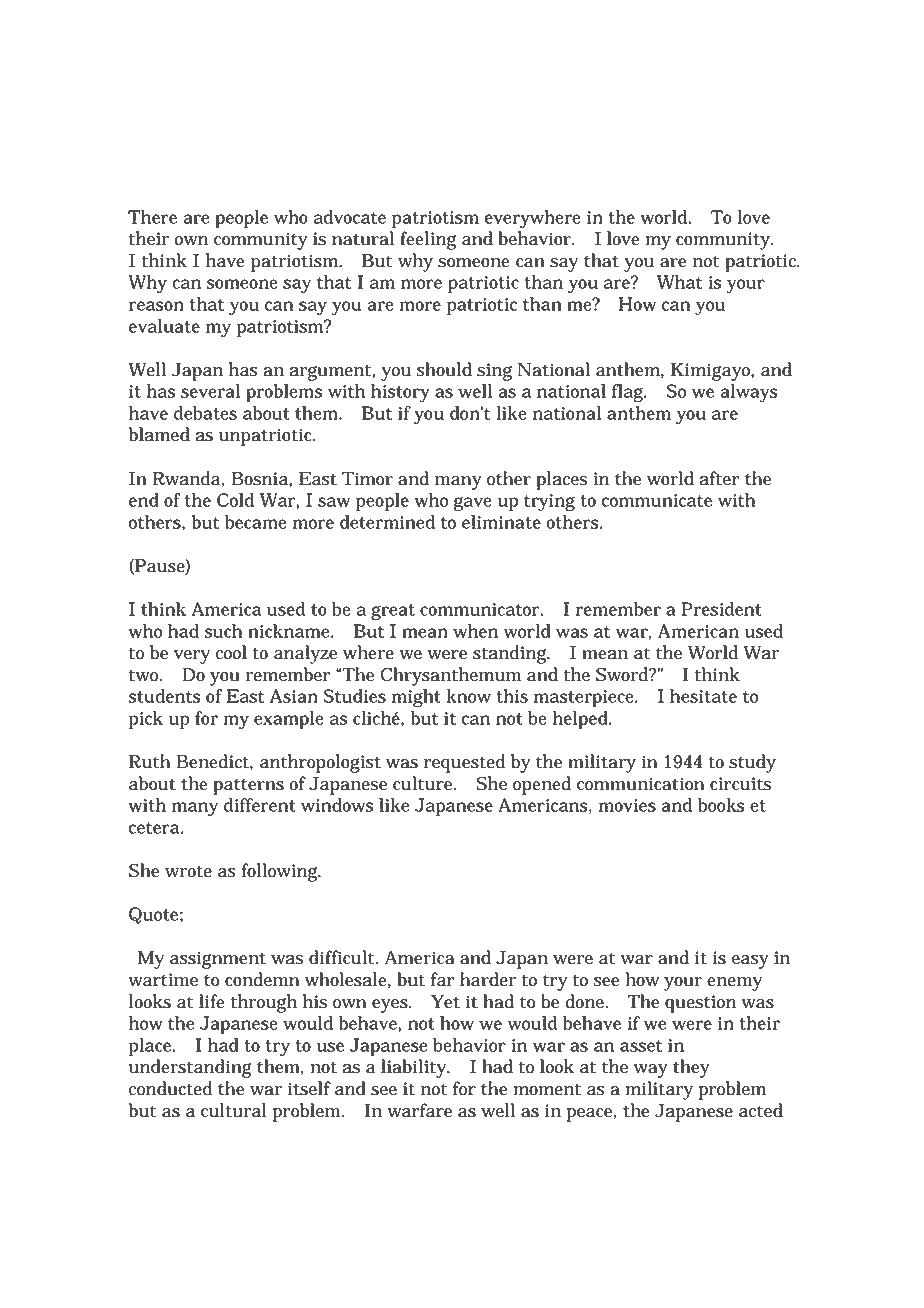 This document has height=1308, width=924. What do you see at coordinates (248, 786) in the document?
I see `patterns` at bounding box center [248, 786].
